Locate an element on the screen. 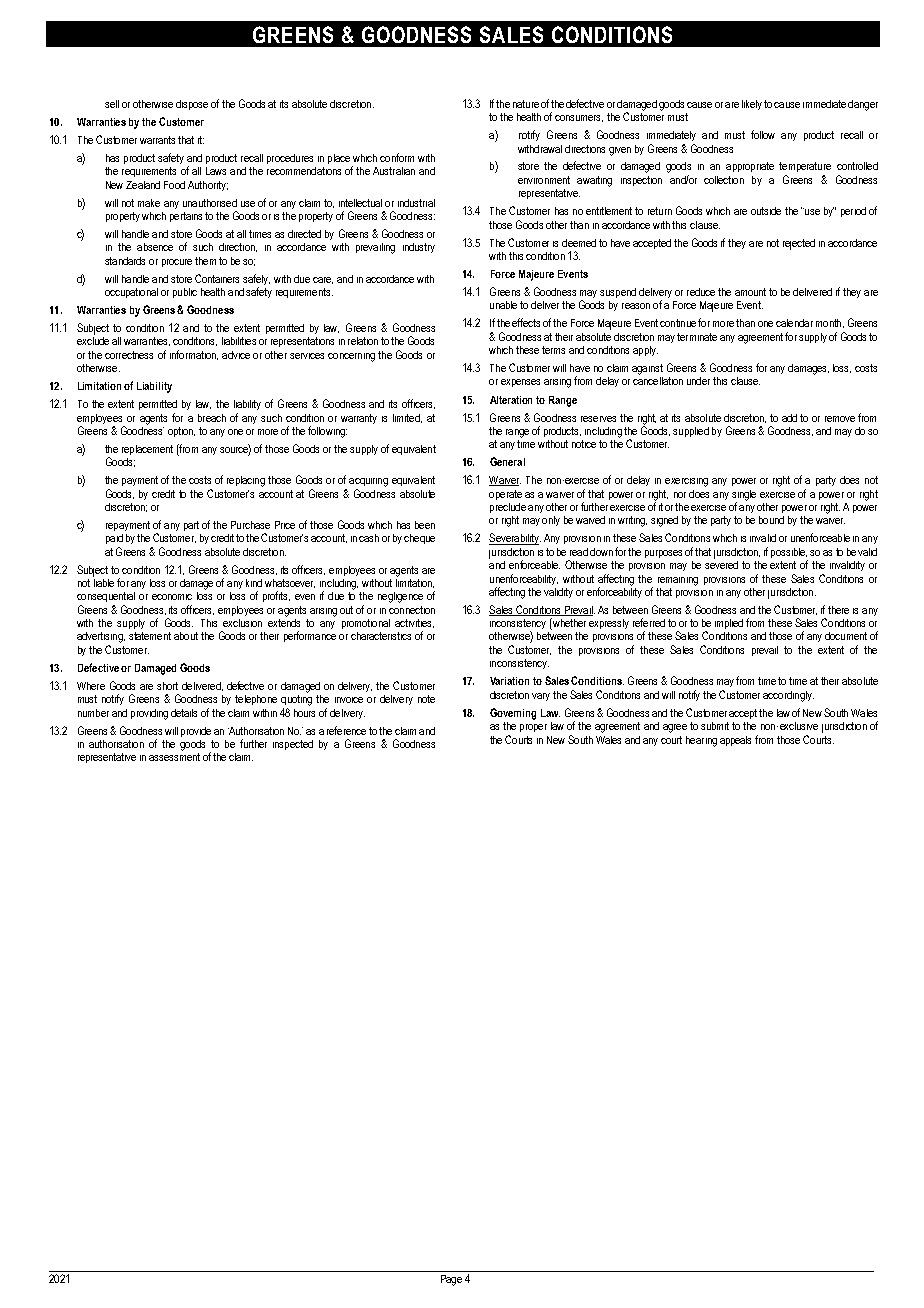  expenses is located at coordinates (520, 383).
